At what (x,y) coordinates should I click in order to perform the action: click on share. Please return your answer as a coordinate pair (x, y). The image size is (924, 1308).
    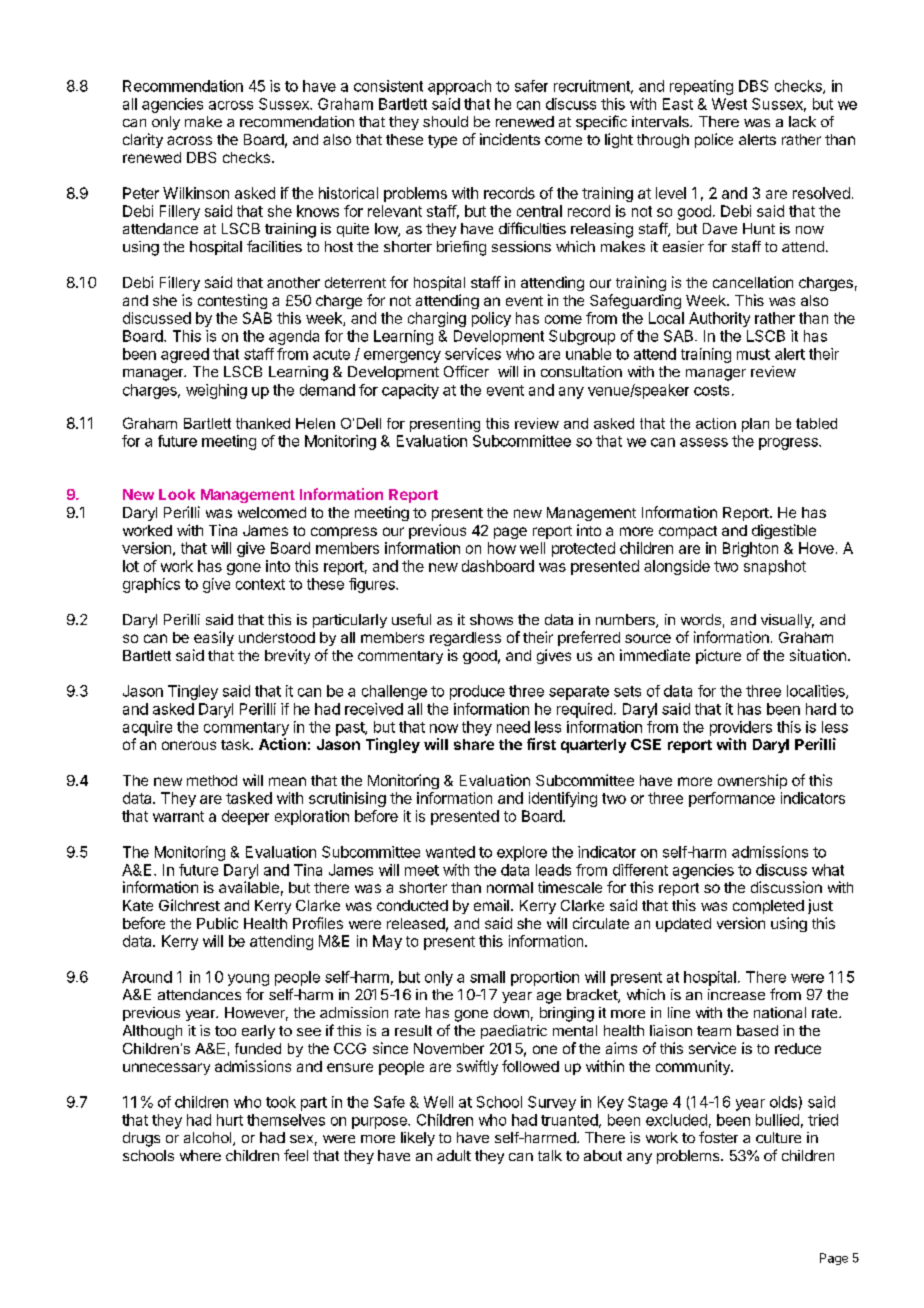
    Looking at the image, I should click on (474, 744).
